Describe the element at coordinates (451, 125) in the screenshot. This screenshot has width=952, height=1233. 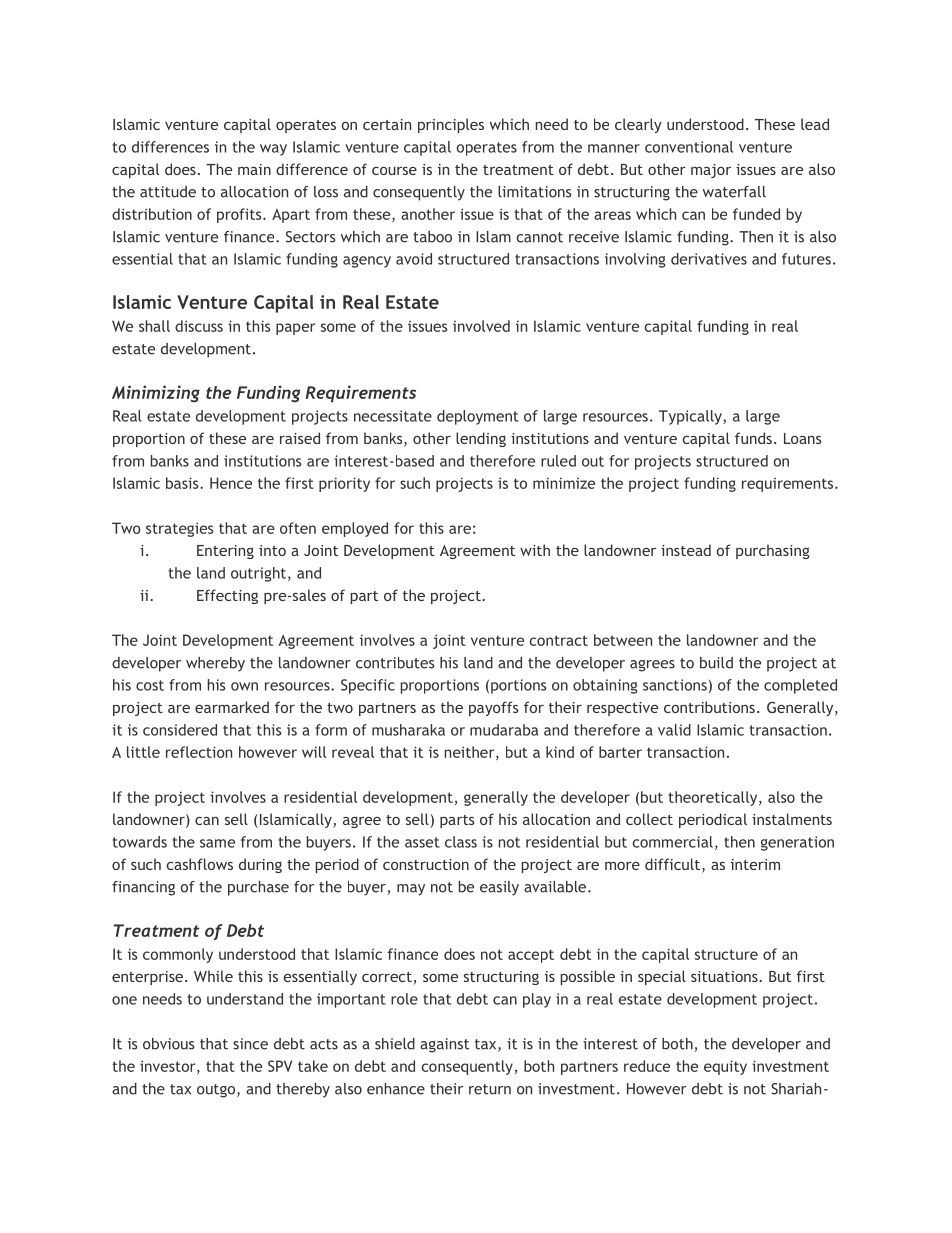
I see `principles` at that location.
